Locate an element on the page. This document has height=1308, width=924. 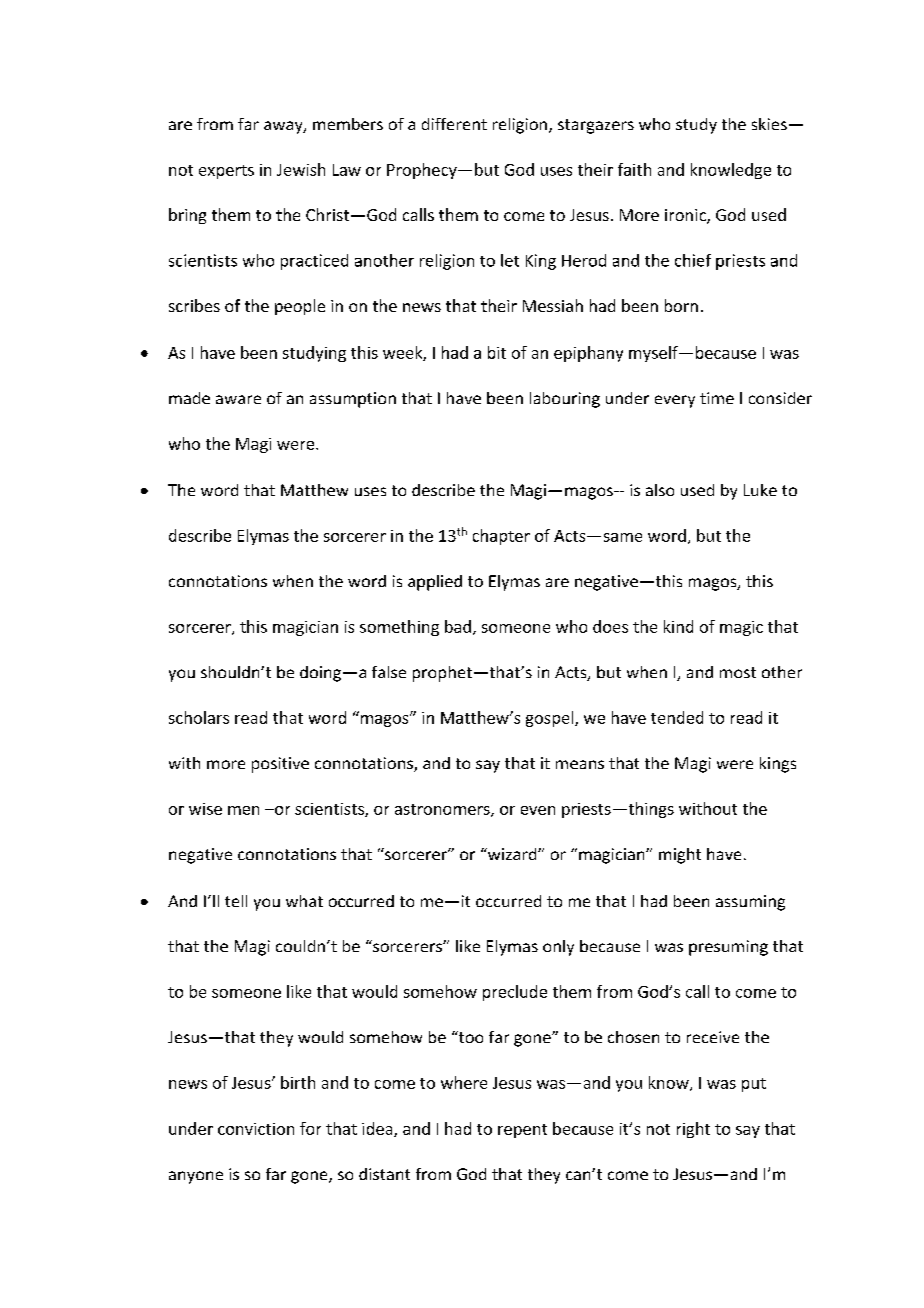
bad is located at coordinates (458, 626).
